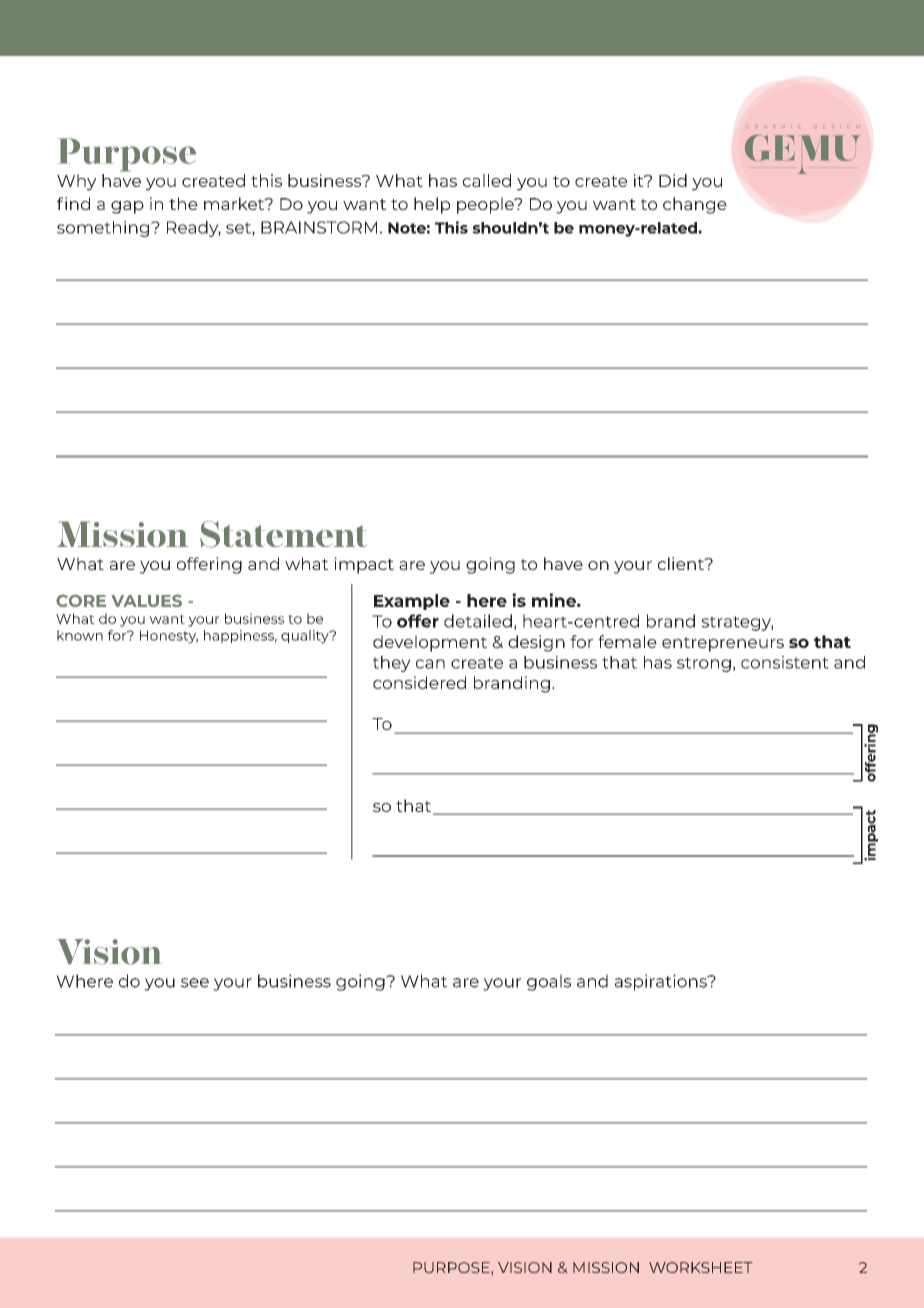  Describe the element at coordinates (430, 664) in the screenshot. I see `can` at that location.
